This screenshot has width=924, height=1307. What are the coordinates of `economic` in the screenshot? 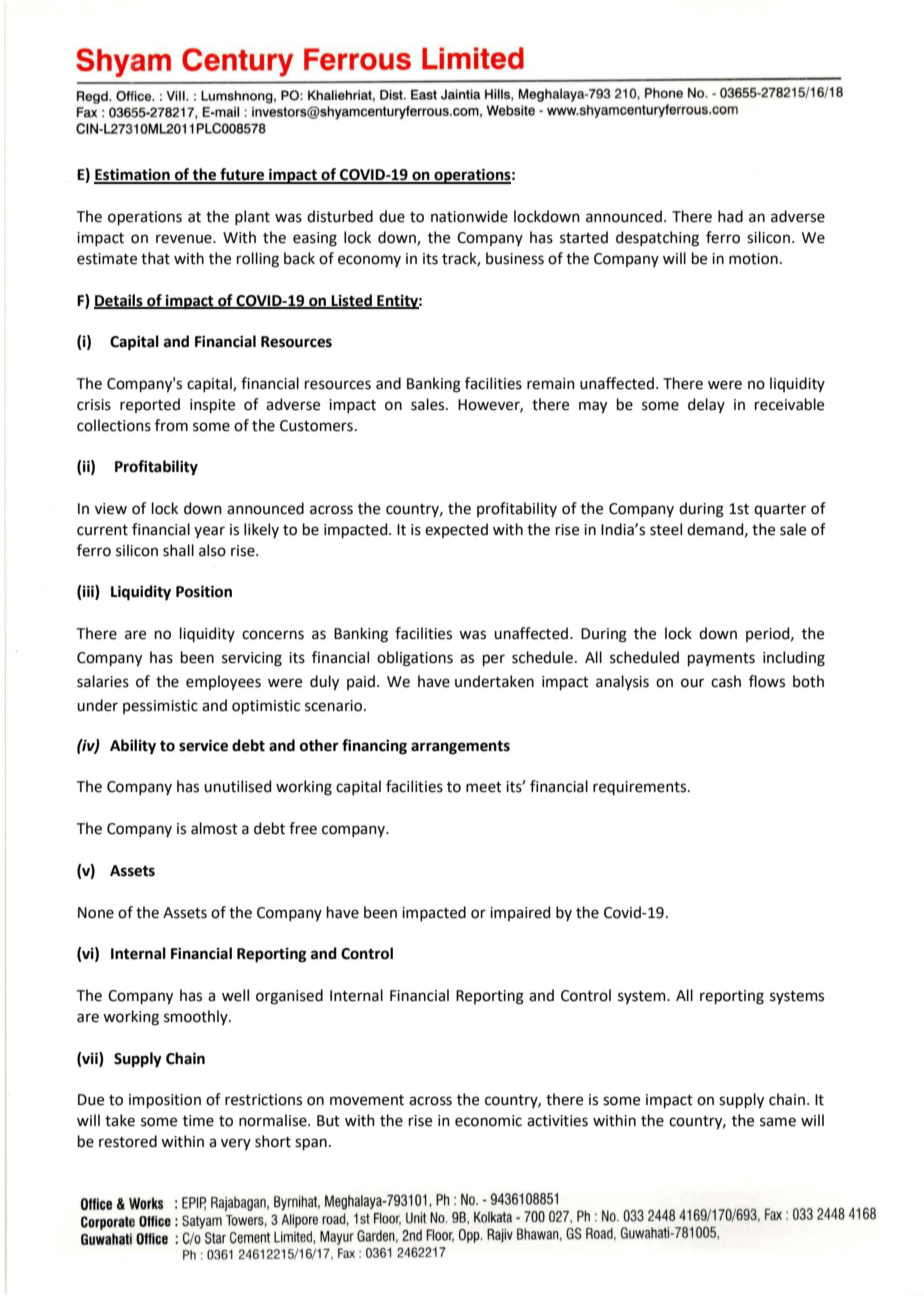 It's located at (488, 1121).
